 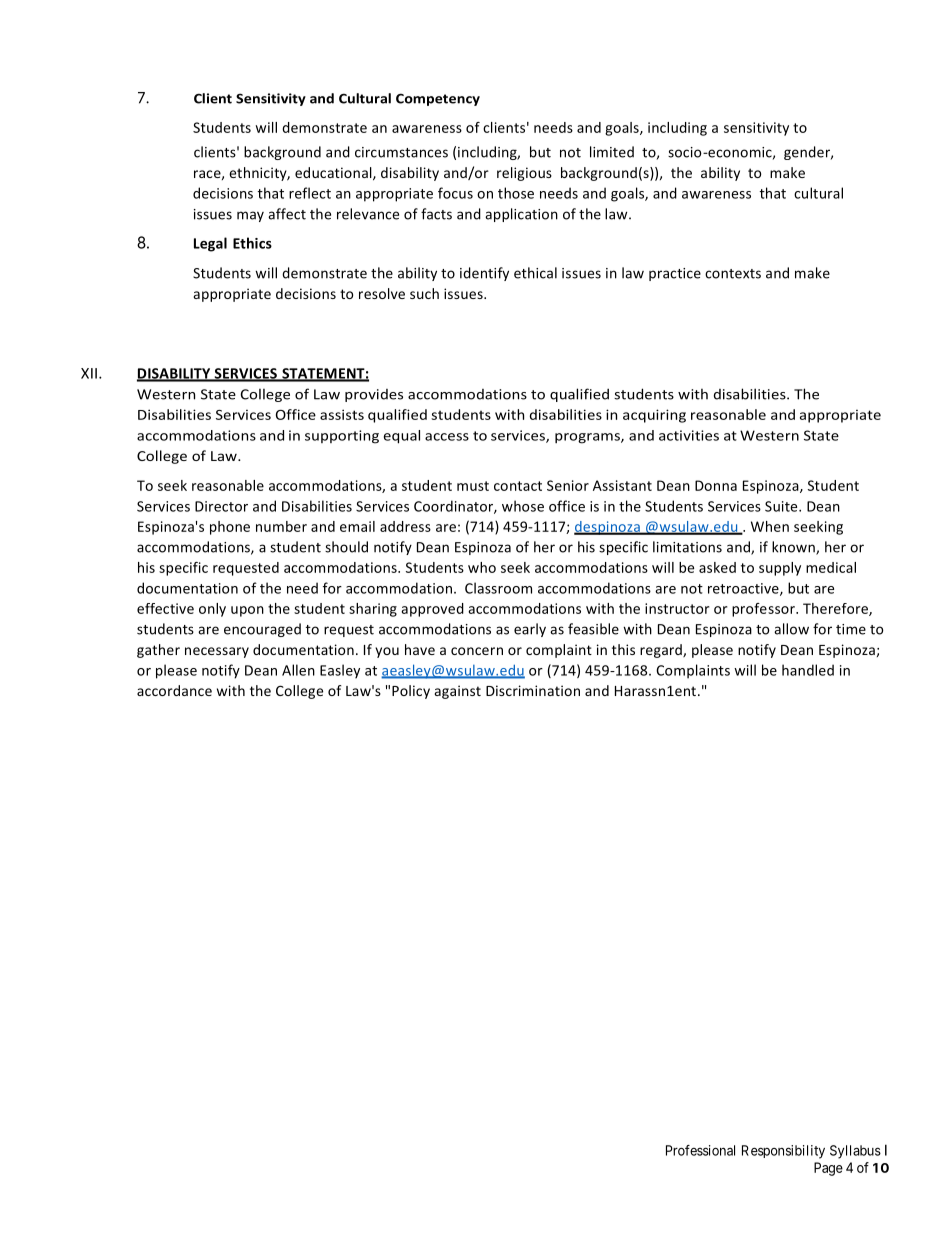 What do you see at coordinates (458, 692) in the page?
I see `against` at bounding box center [458, 692].
